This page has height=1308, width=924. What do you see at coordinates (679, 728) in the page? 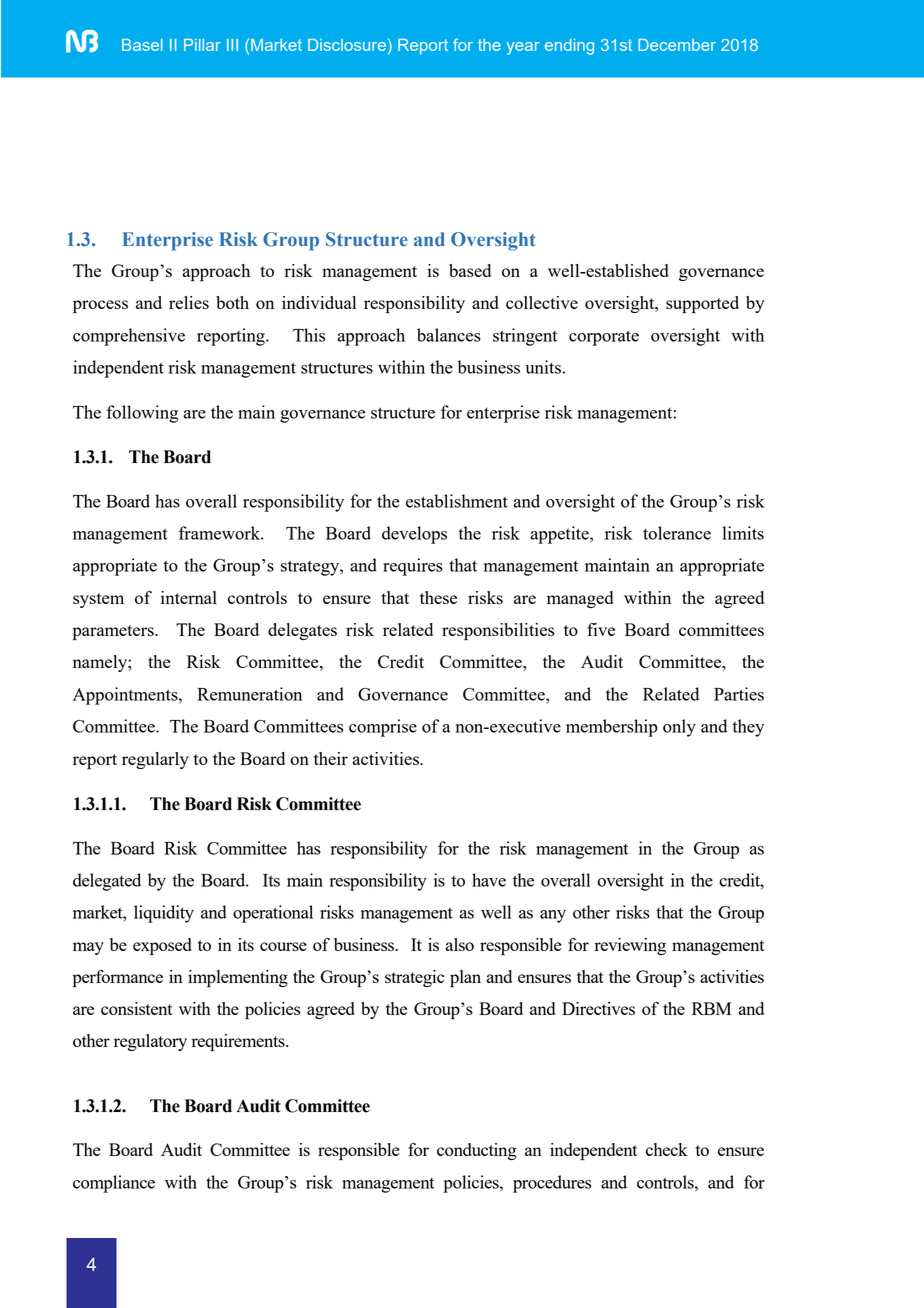
I see `only` at bounding box center [679, 728].
